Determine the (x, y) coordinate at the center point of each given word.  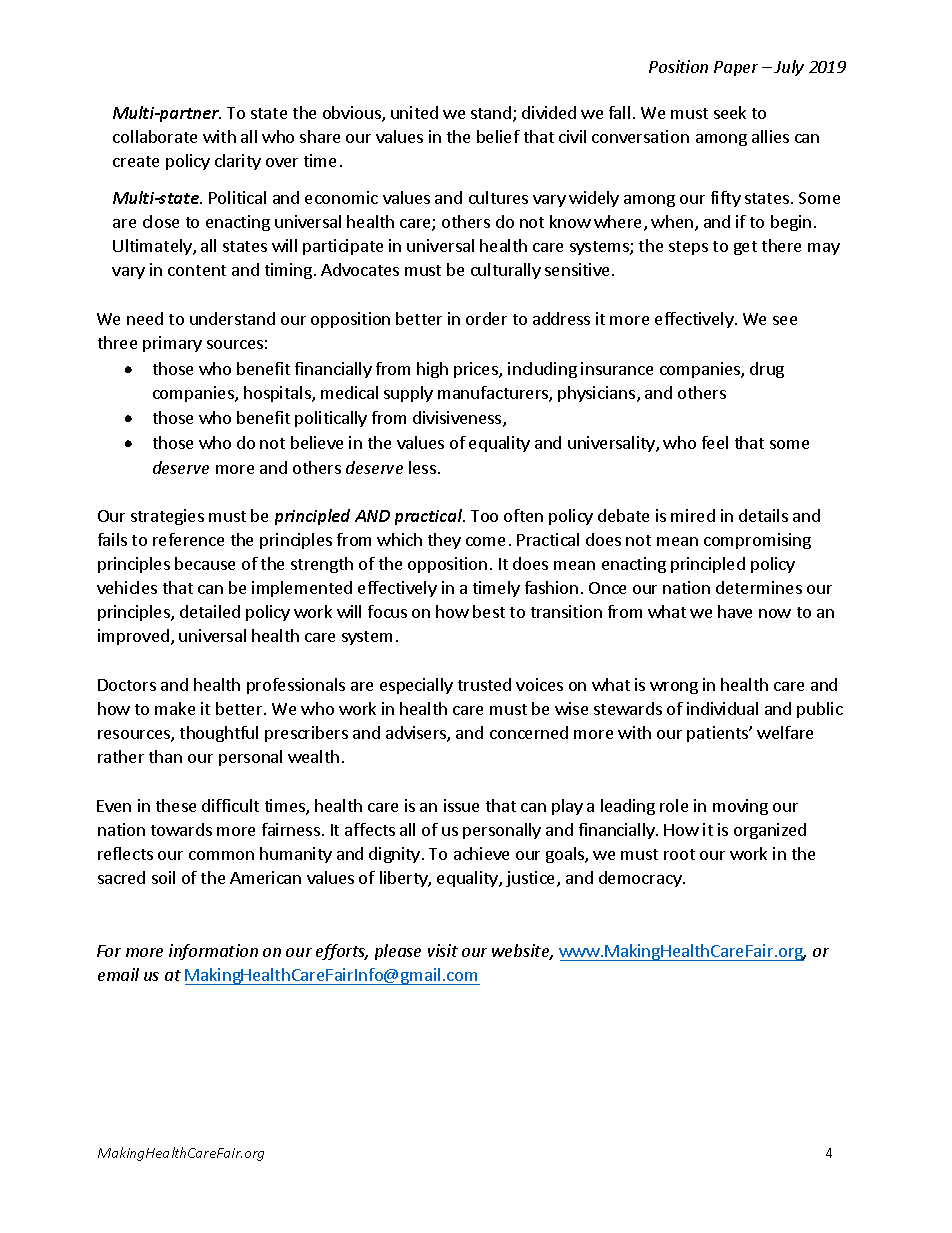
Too (484, 516)
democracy (641, 879)
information (213, 952)
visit (443, 950)
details (763, 515)
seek (730, 112)
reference (188, 539)
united (414, 112)
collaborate (155, 136)
